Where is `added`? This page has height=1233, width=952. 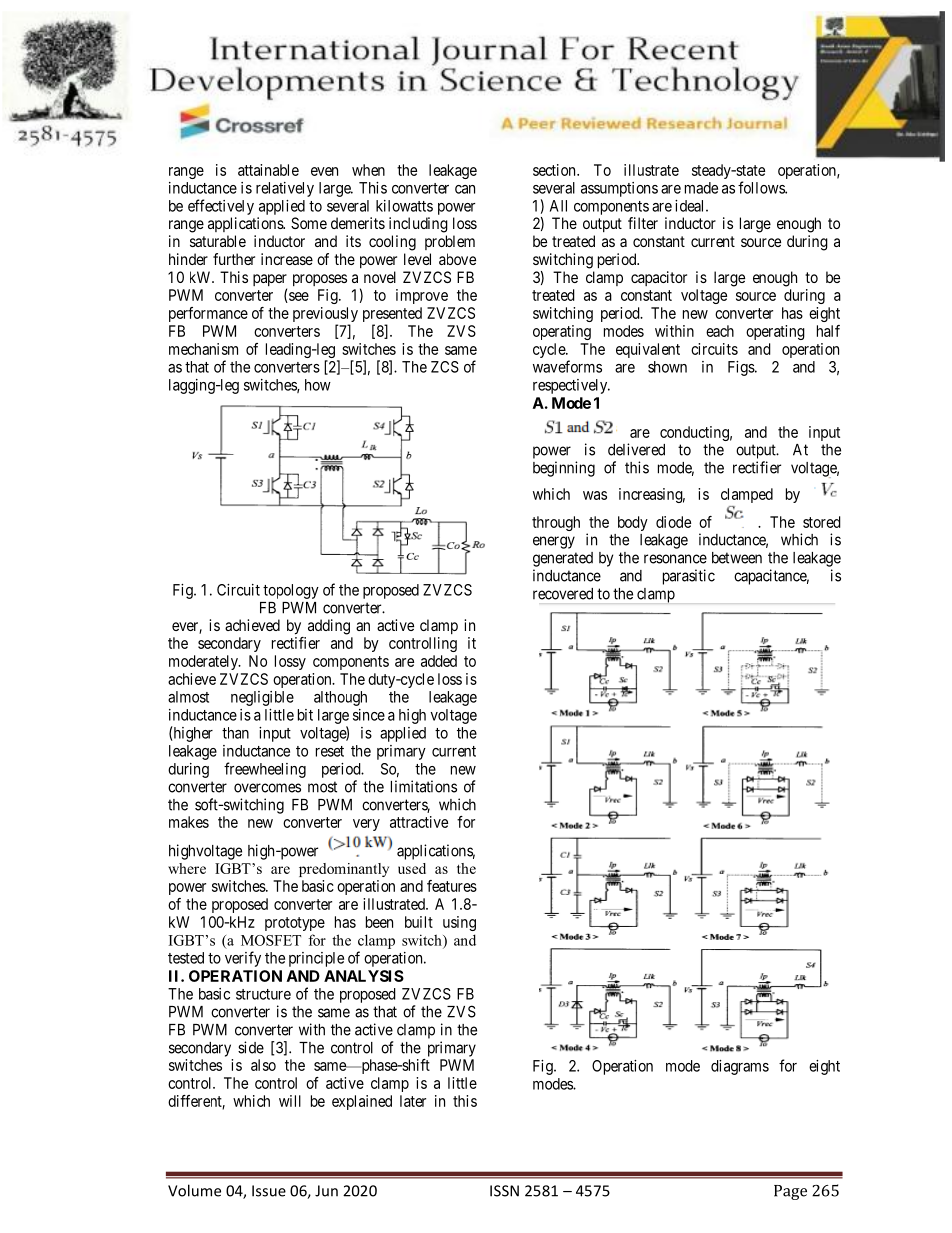
added is located at coordinates (439, 661).
